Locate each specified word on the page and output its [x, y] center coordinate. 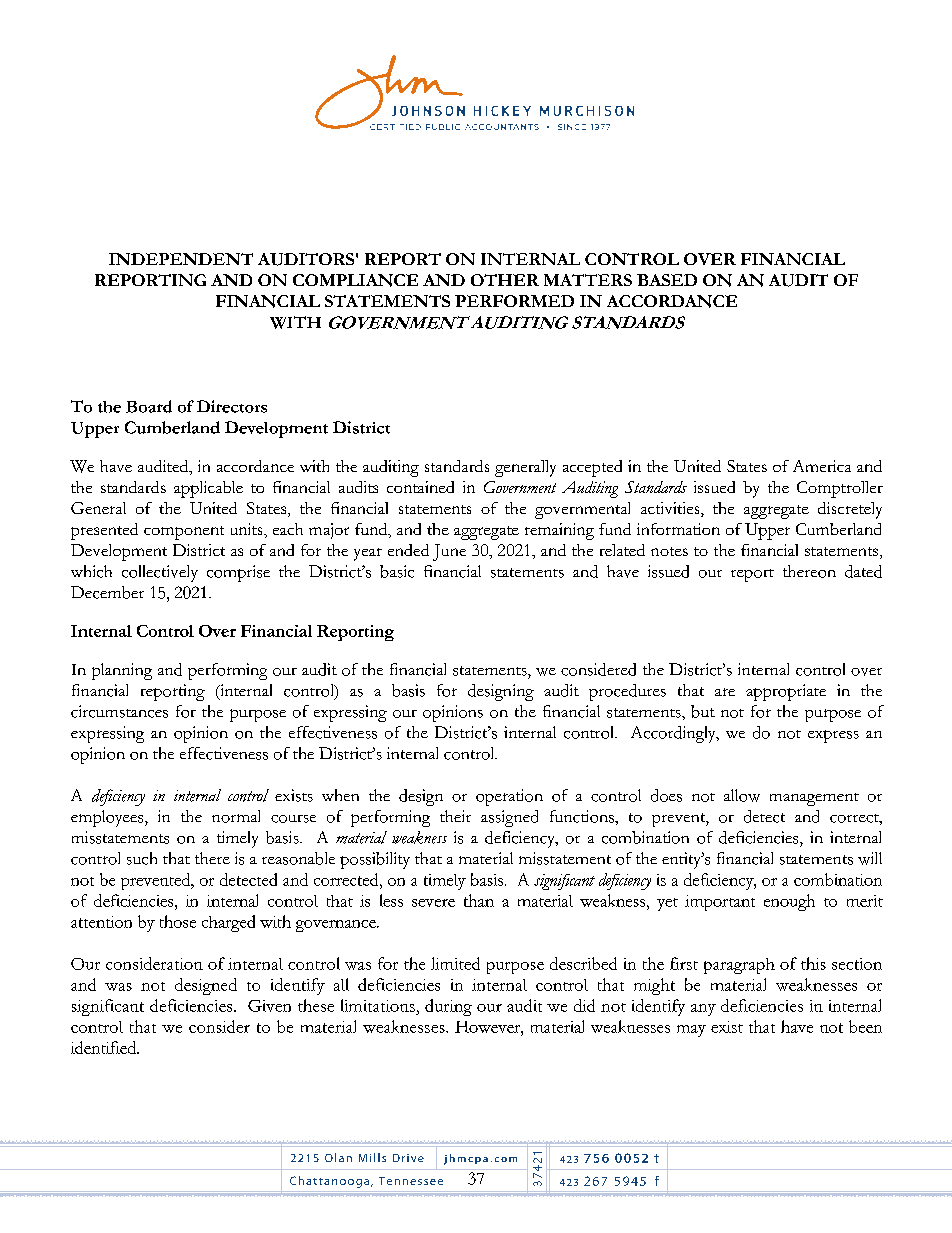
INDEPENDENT [181, 259]
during [448, 1007]
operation [509, 797]
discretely [850, 510]
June [449, 552]
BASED [667, 280]
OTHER [505, 280]
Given [269, 1006]
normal [236, 816]
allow [742, 795]
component [184, 533]
